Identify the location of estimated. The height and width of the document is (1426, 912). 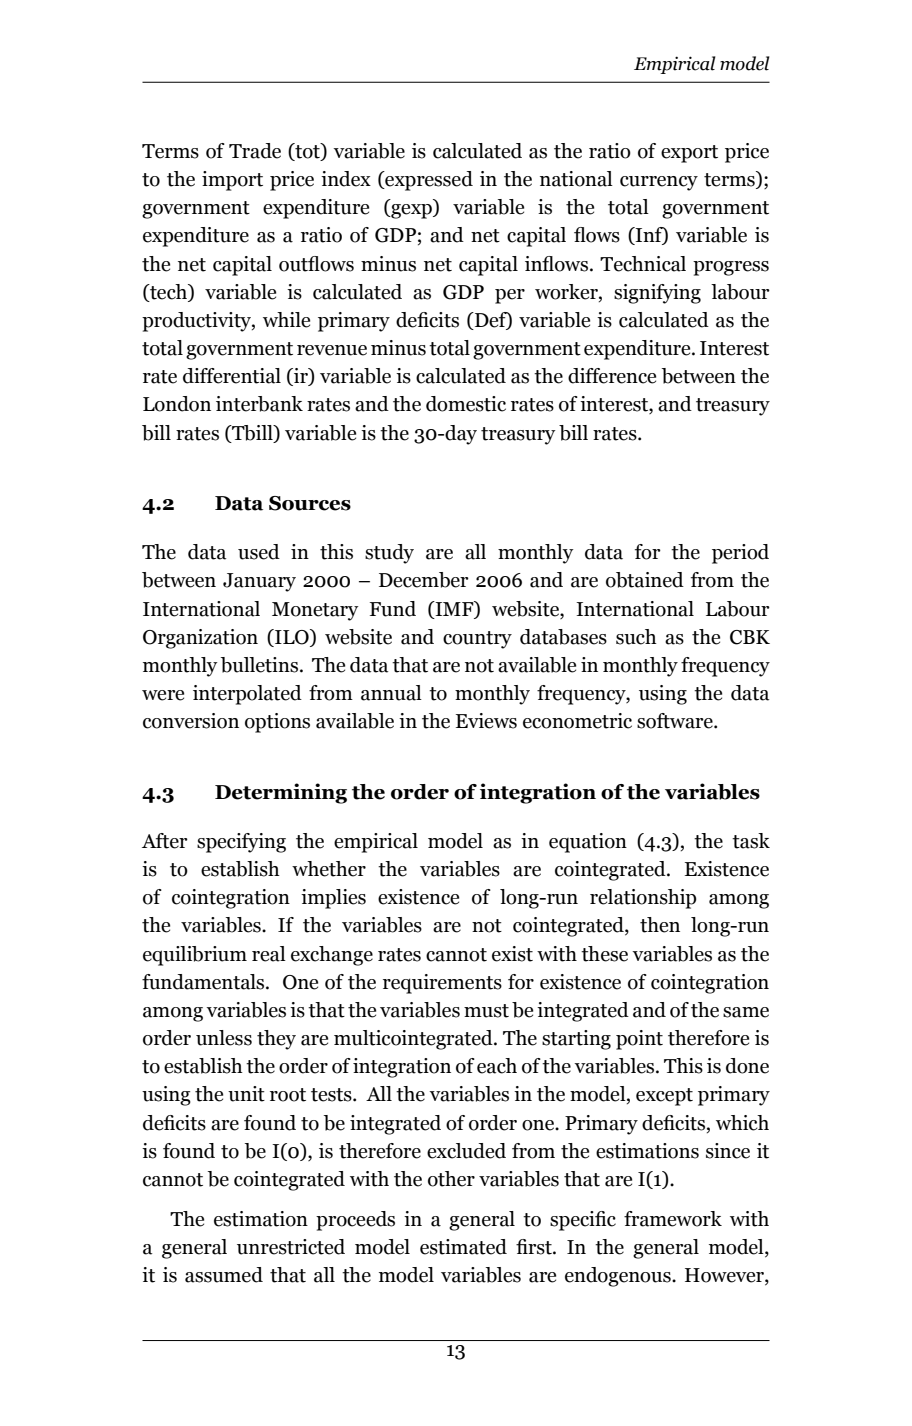
(463, 1247).
